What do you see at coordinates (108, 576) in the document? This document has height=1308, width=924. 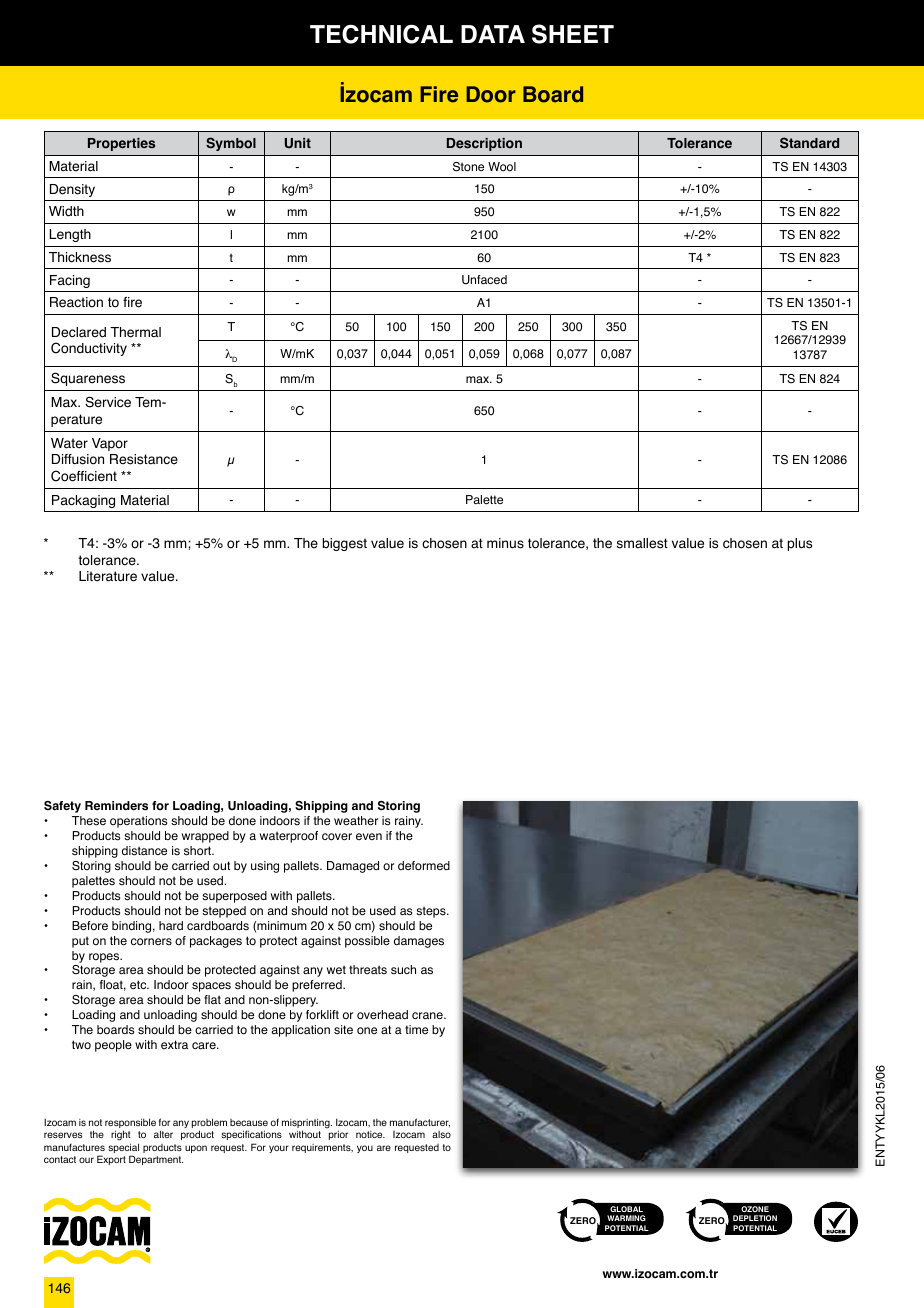 I see `Literature` at bounding box center [108, 576].
